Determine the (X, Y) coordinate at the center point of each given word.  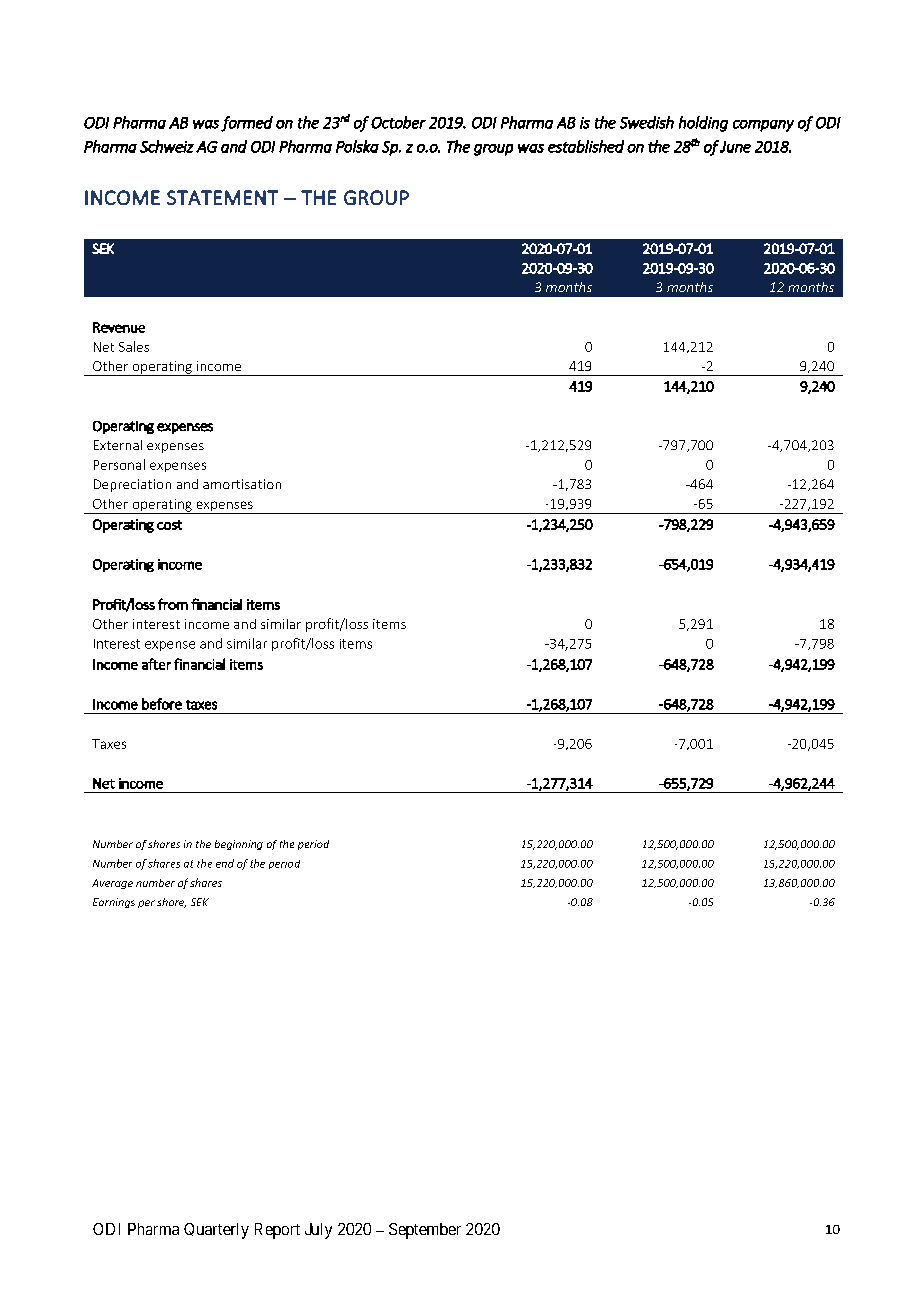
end (225, 863)
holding (703, 124)
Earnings (114, 903)
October (398, 122)
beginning (239, 845)
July (318, 1231)
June (735, 147)
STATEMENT (222, 197)
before (162, 704)
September (425, 1231)
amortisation (242, 484)
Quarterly (216, 1231)
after (156, 664)
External (118, 445)
